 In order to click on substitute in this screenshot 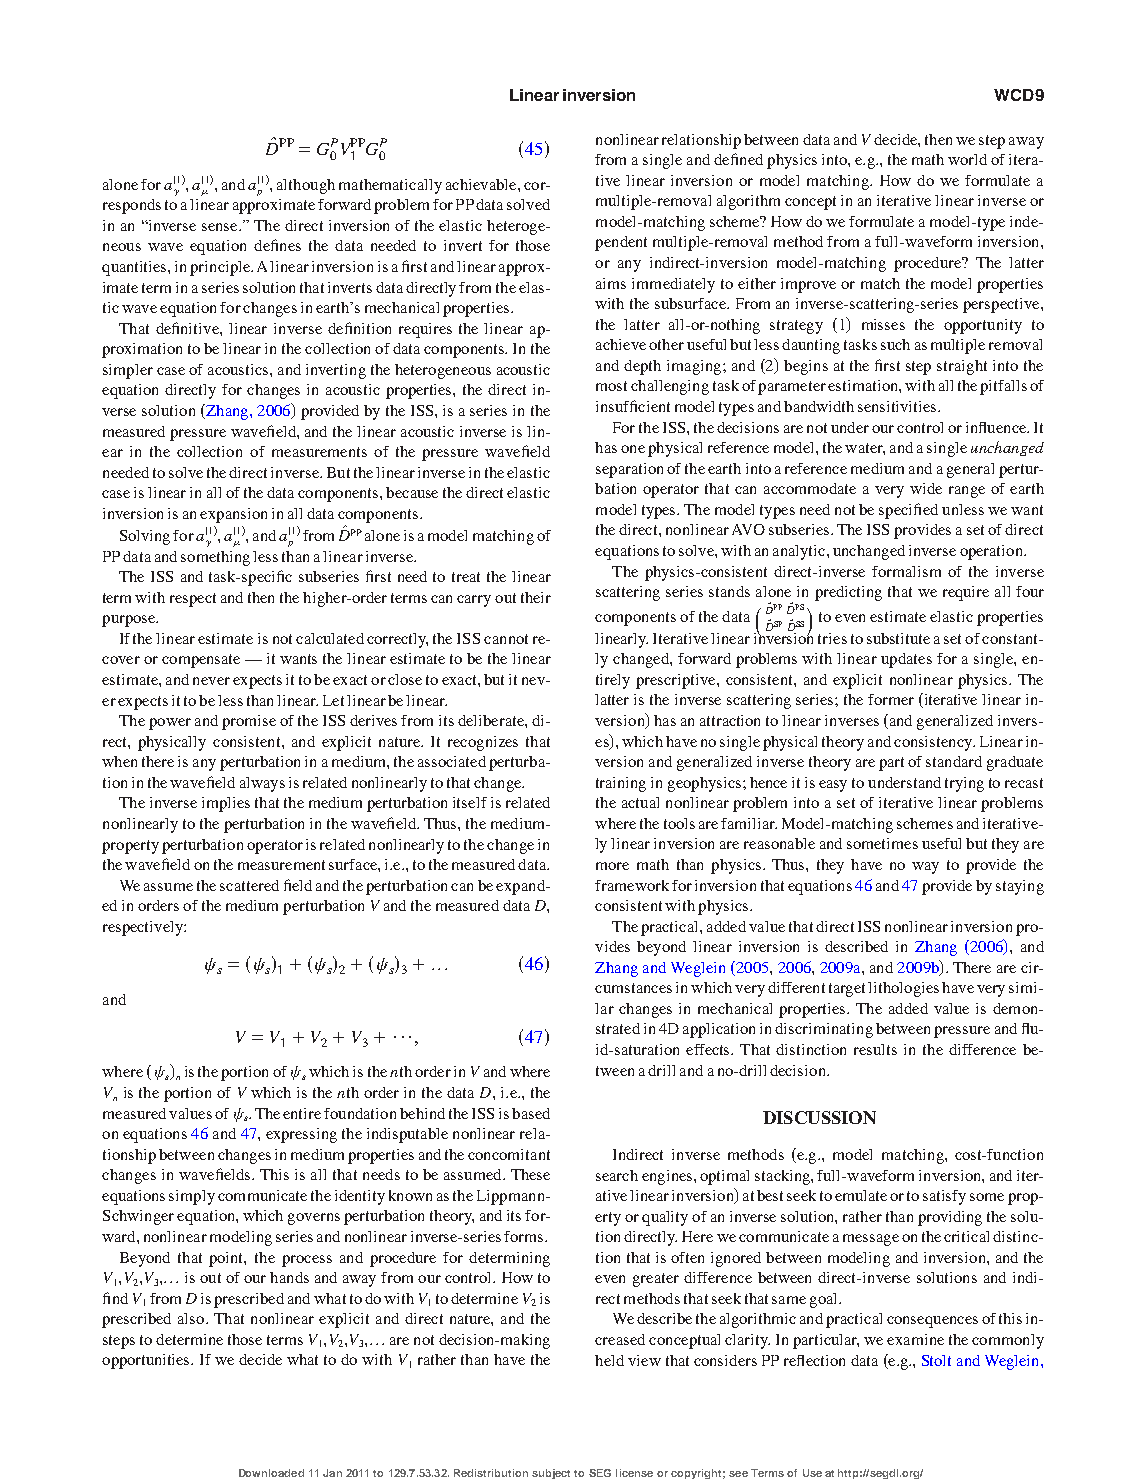, I will do `click(898, 638)`.
